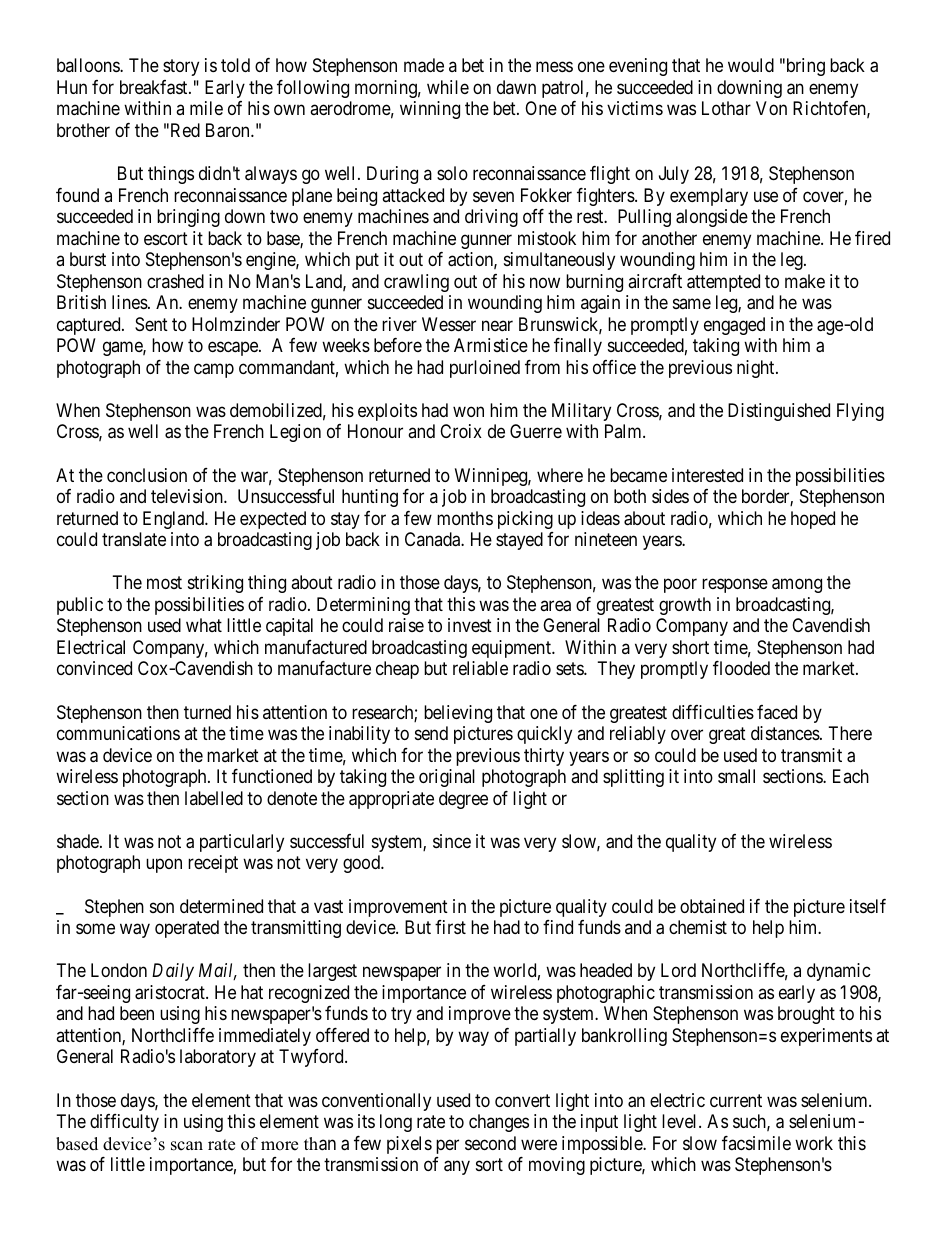 Image resolution: width=952 pixels, height=1233 pixels. I want to click on breakfast, so click(155, 87).
